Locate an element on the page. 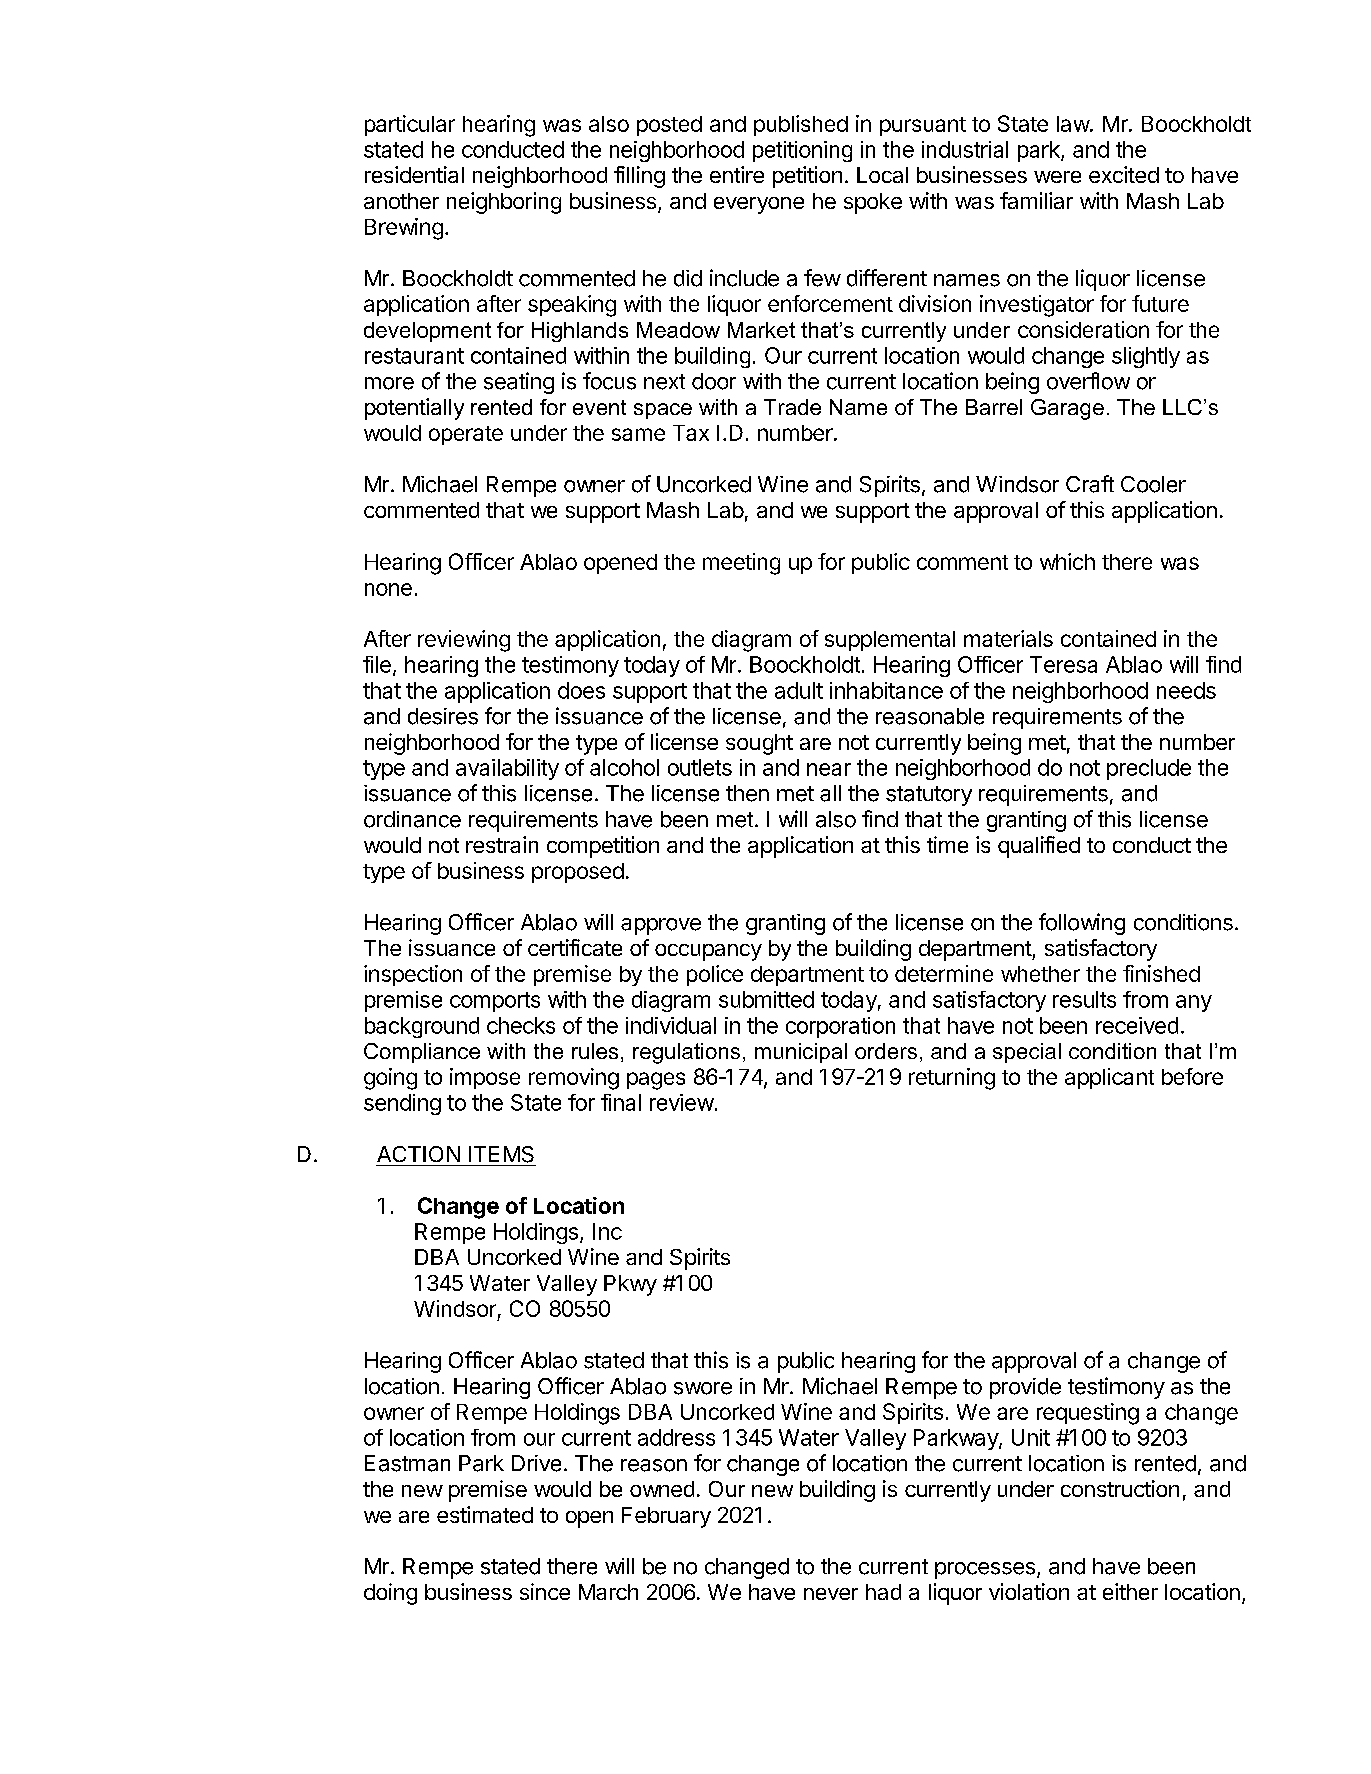  estimated is located at coordinates (485, 1514).
